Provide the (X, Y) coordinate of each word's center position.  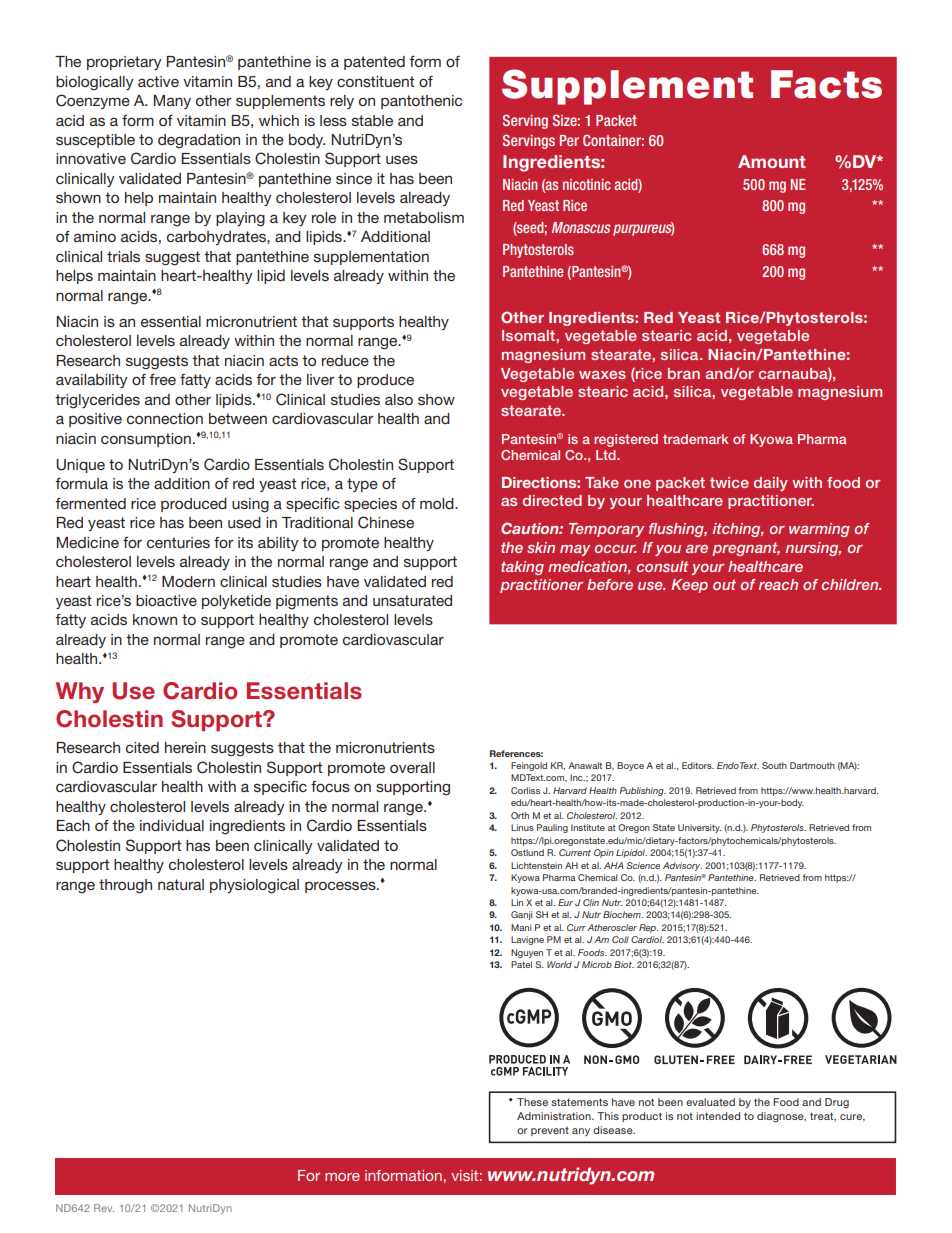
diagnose (781, 1117)
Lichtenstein (536, 865)
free (162, 379)
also (399, 399)
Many (172, 102)
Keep (689, 586)
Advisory (682, 866)
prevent (550, 1131)
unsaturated (412, 600)
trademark (696, 439)
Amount (772, 161)
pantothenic (421, 102)
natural (181, 884)
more (342, 1177)
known (155, 619)
